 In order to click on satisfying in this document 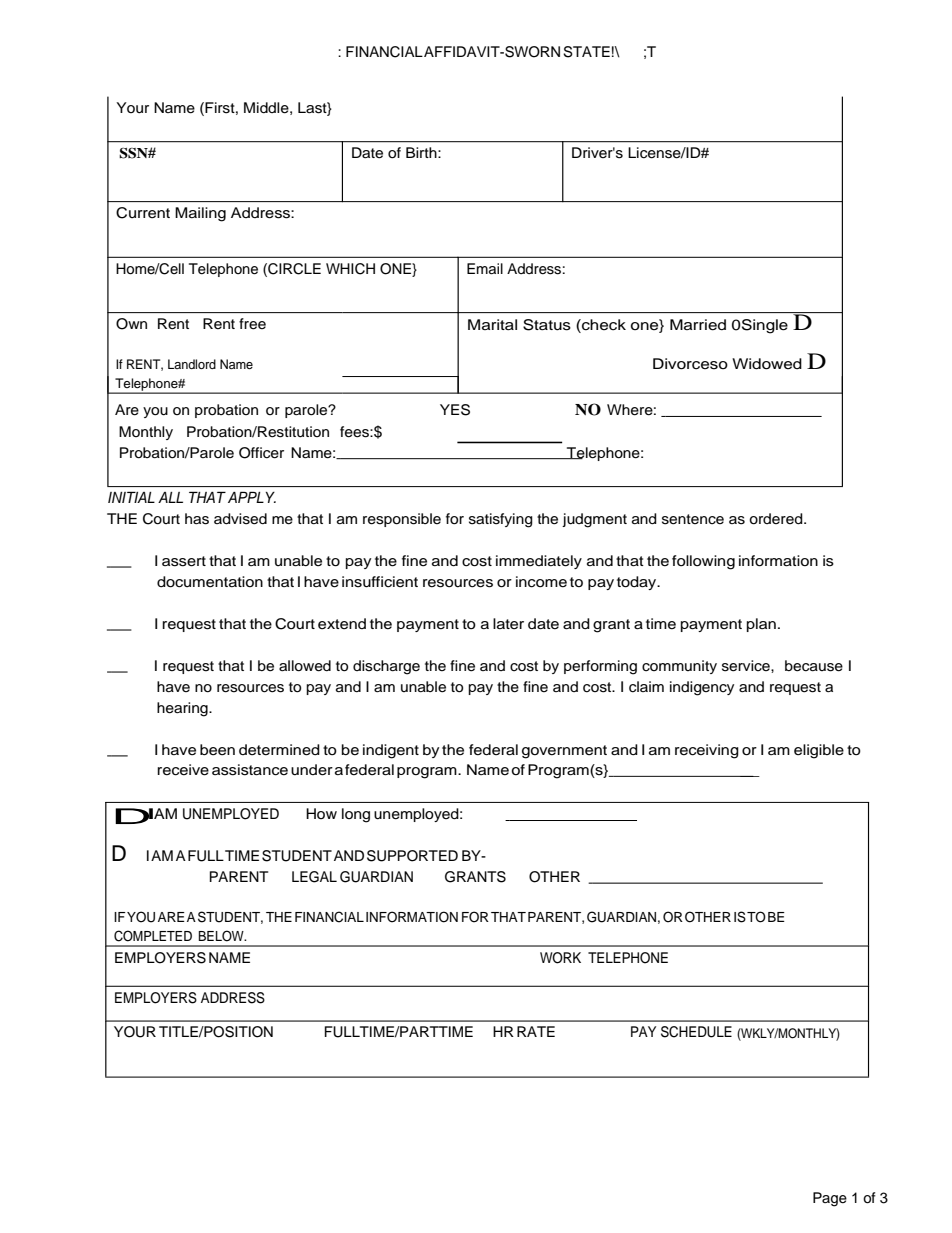, I will do `click(501, 520)`.
